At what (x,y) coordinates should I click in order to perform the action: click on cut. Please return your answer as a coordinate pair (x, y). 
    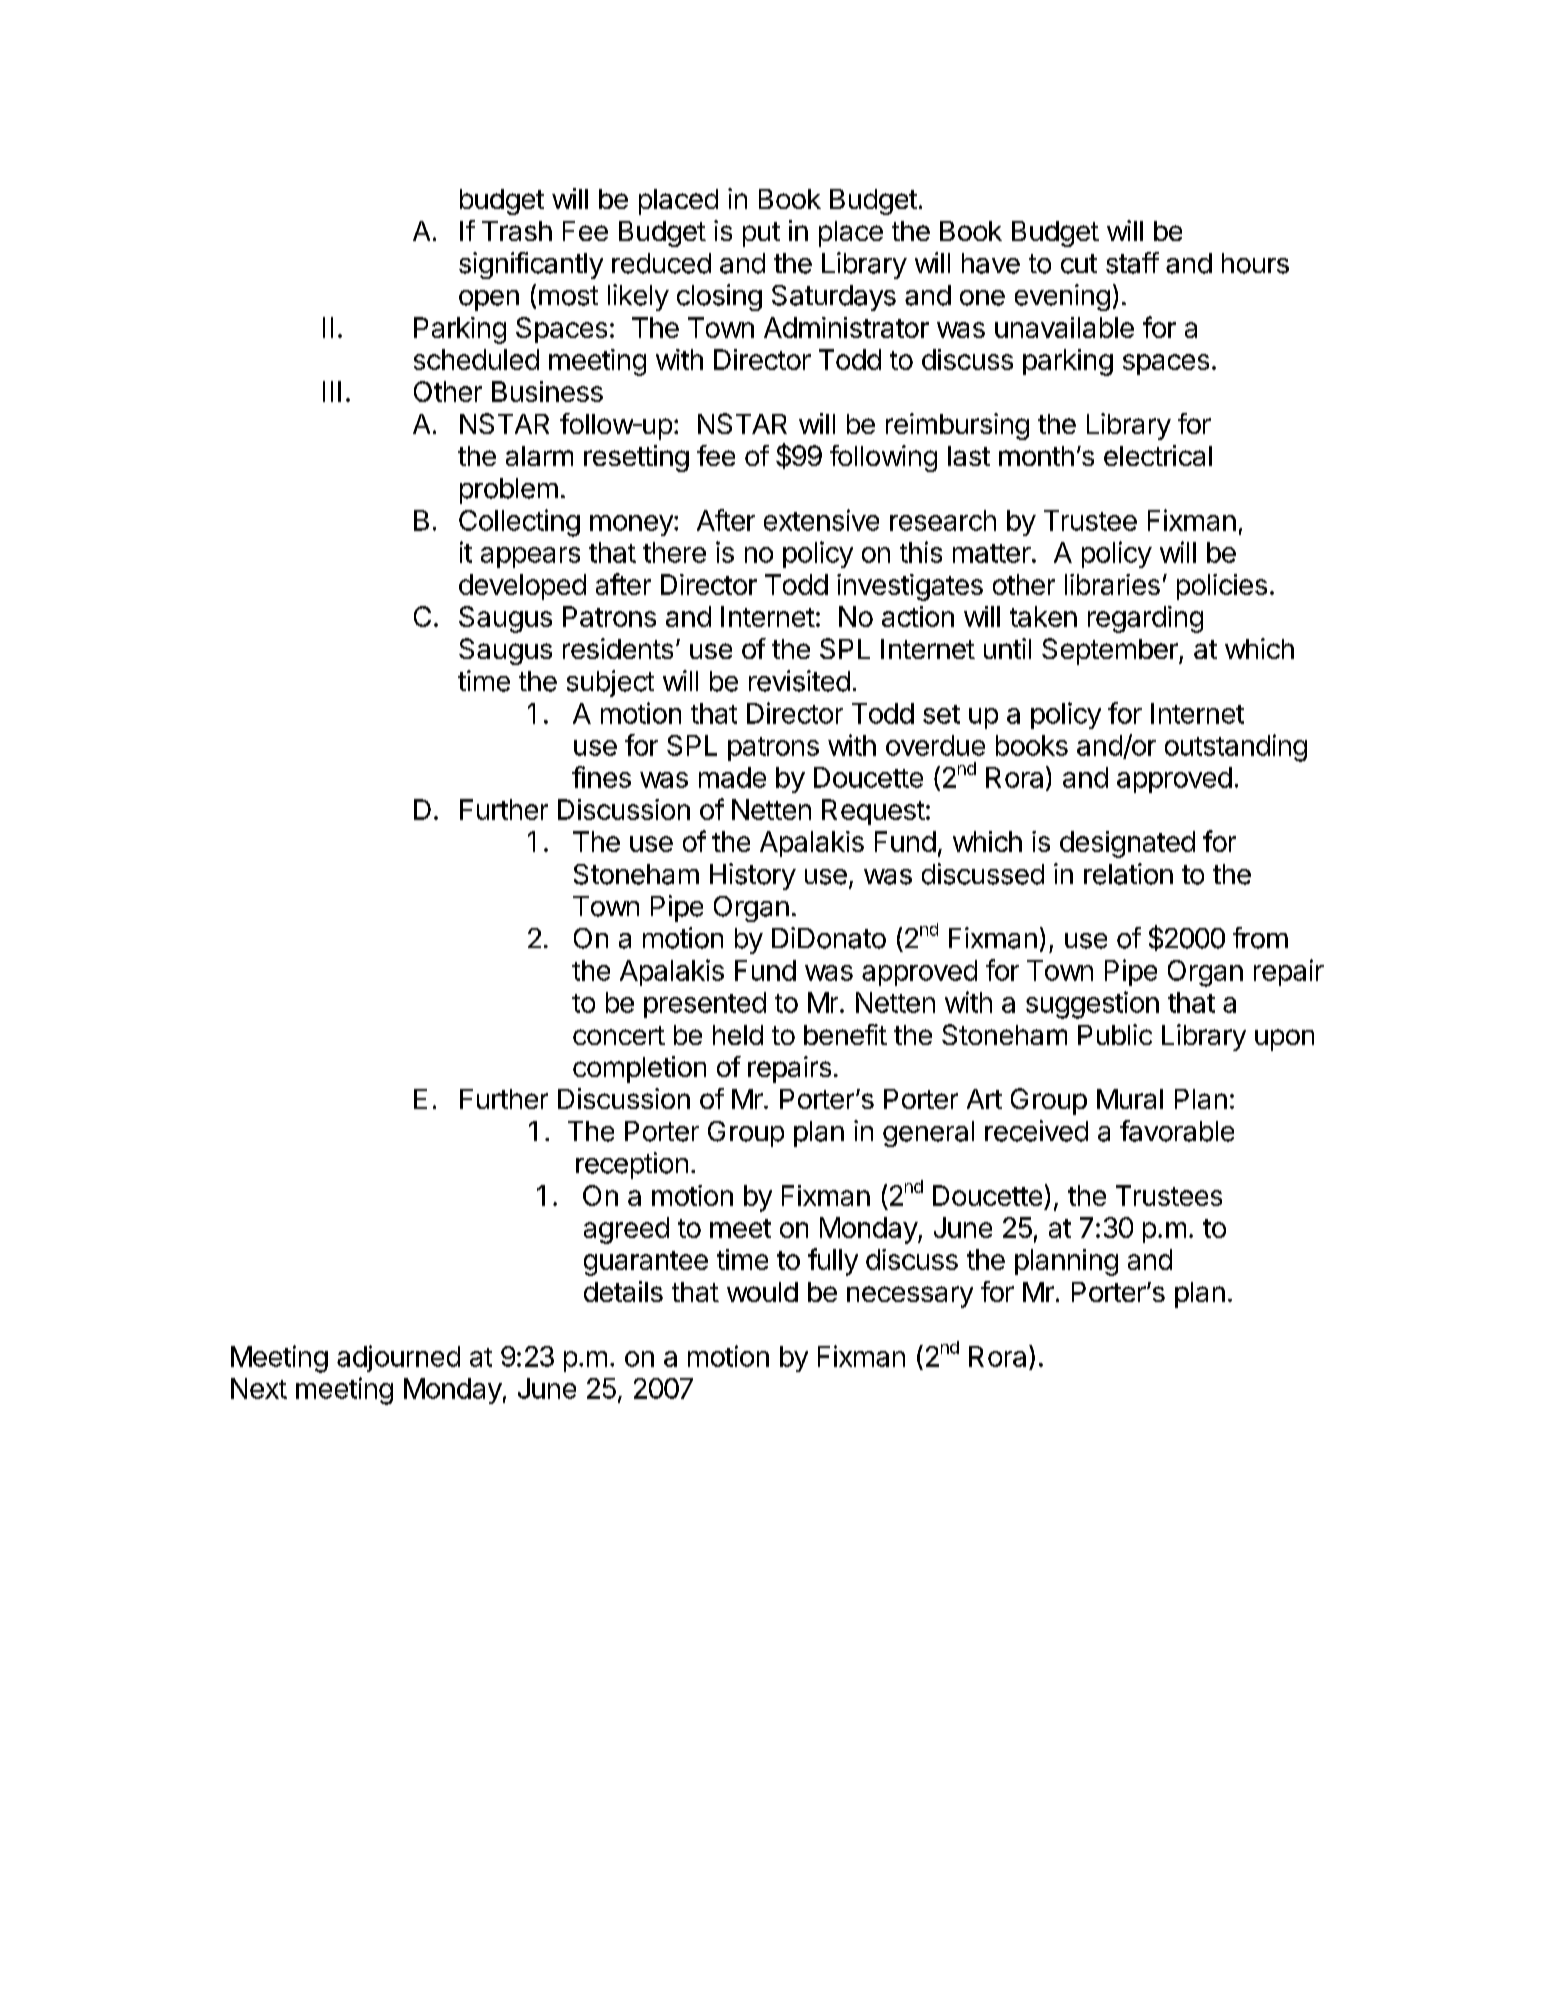
    Looking at the image, I should click on (1079, 264).
